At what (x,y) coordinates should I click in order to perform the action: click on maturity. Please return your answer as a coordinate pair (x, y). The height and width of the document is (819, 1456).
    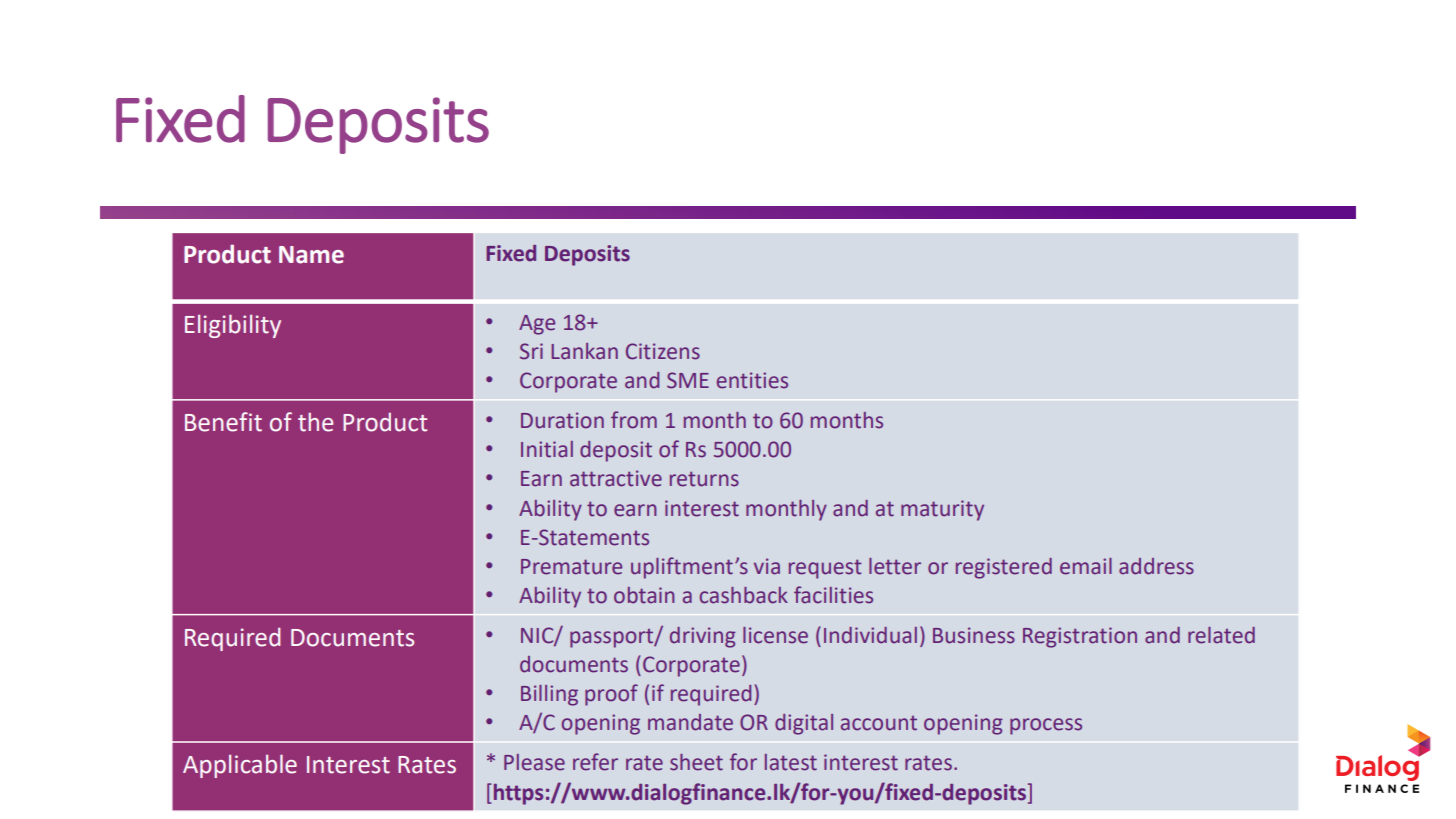
    Looking at the image, I should click on (942, 510).
